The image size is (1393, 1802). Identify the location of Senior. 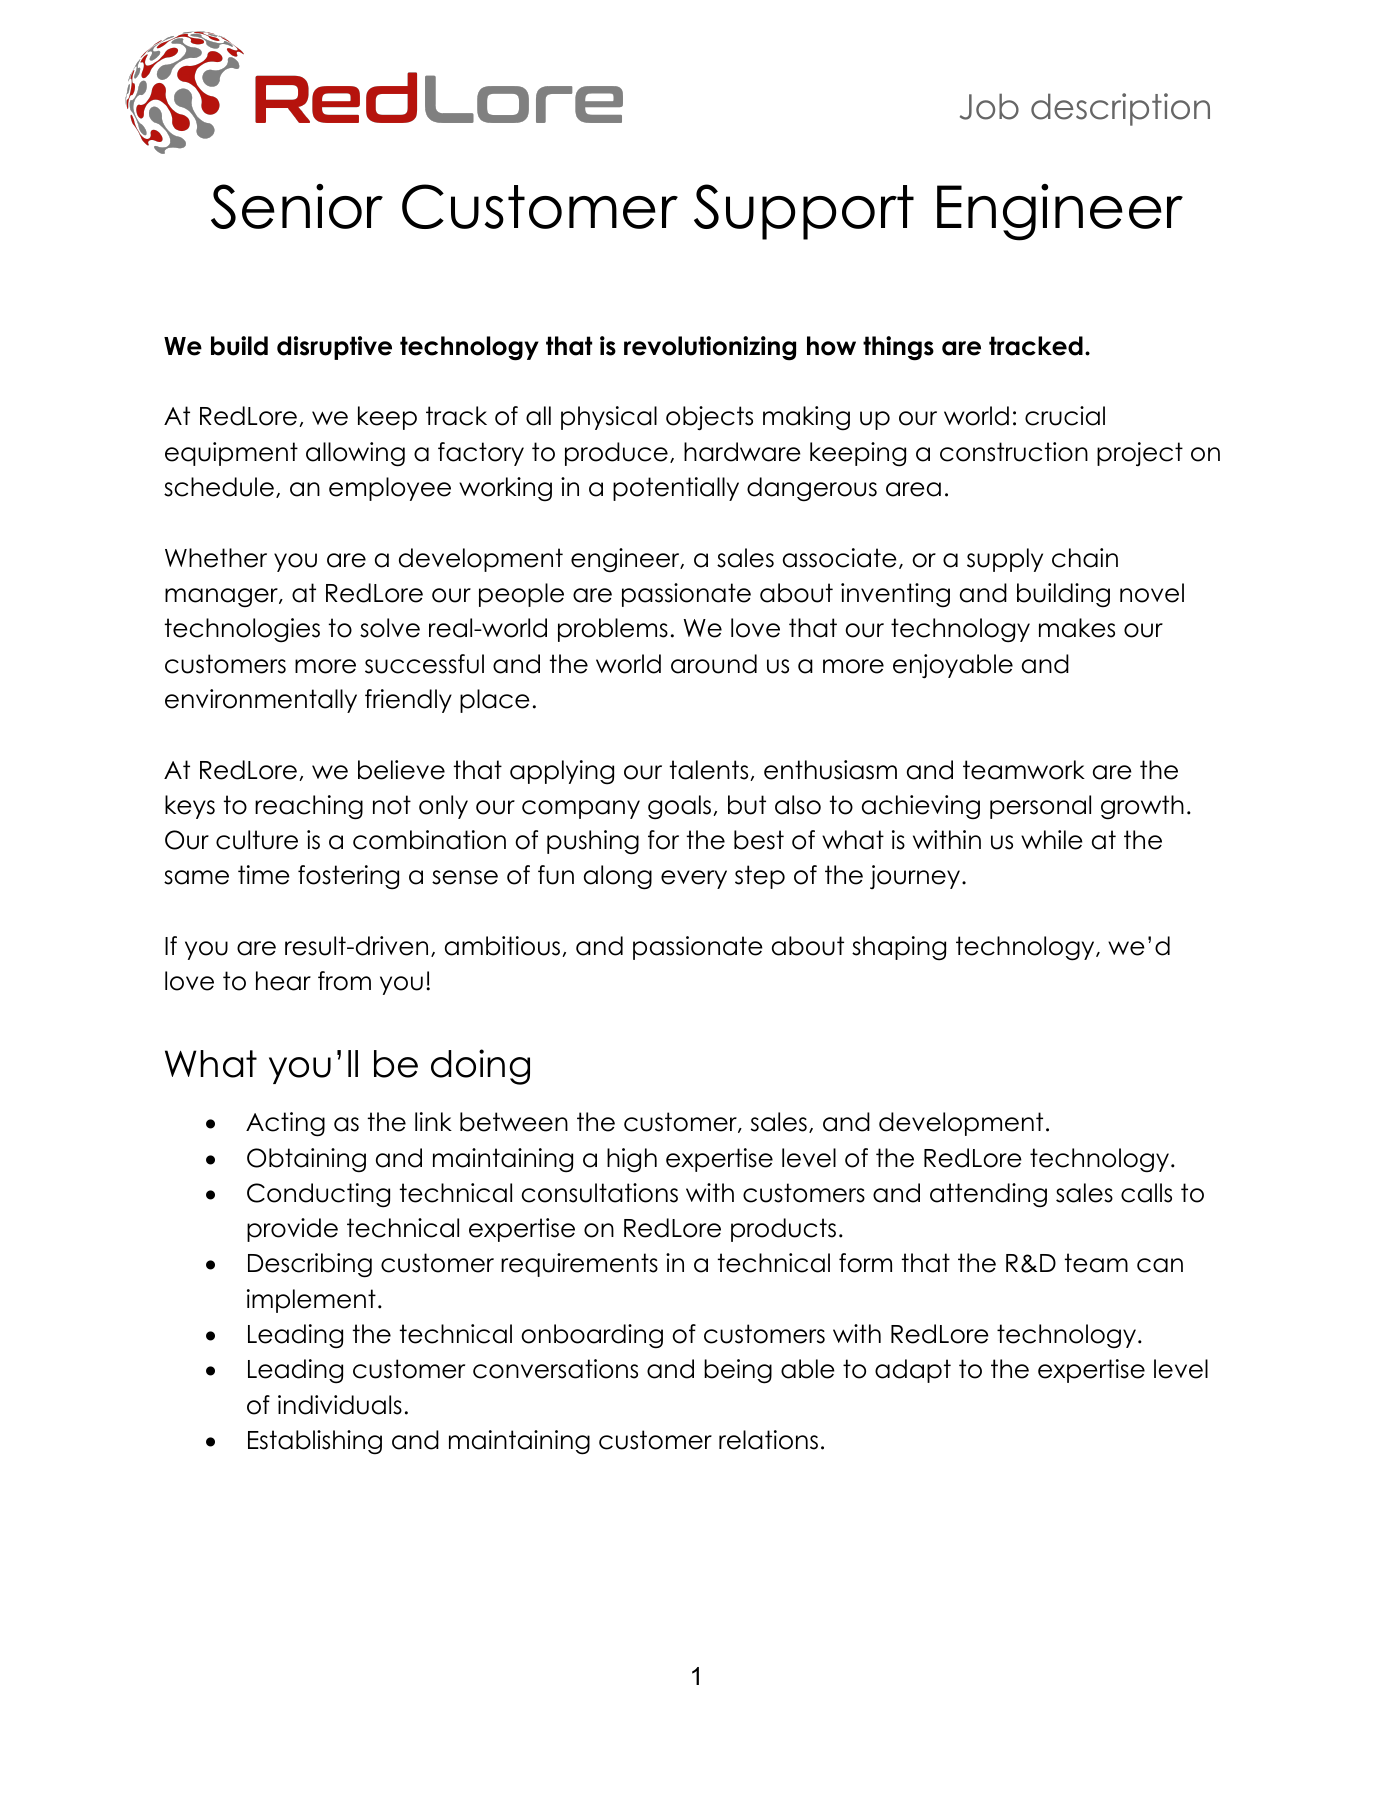
(297, 206).
